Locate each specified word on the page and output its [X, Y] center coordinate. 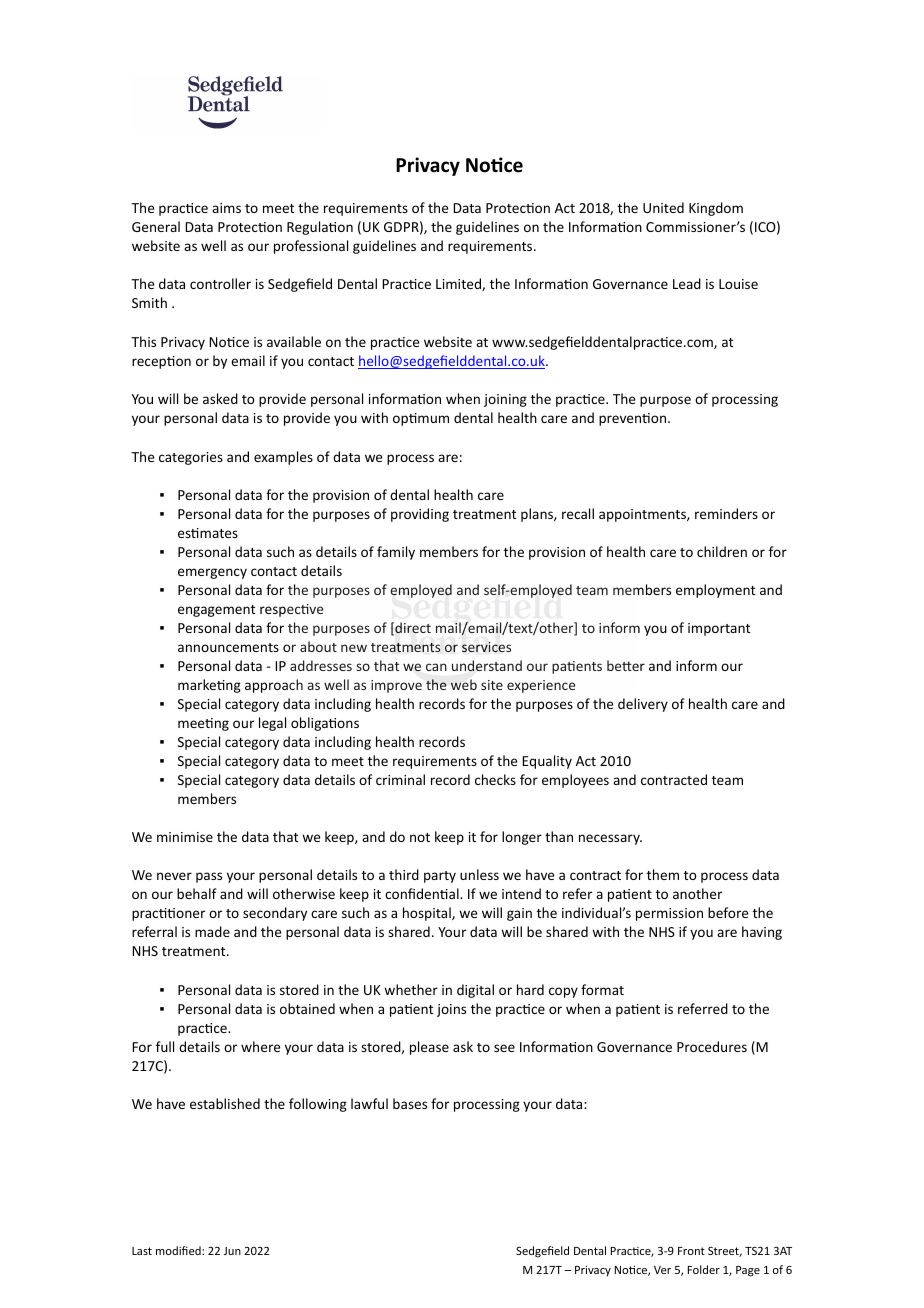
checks [495, 779]
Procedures [712, 1046]
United [663, 207]
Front [691, 1251]
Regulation [320, 228]
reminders [726, 513]
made [212, 931]
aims [226, 208]
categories [191, 458]
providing [420, 515]
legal [272, 724]
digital [475, 991]
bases [410, 1103]
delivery [643, 705]
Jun [232, 1251]
